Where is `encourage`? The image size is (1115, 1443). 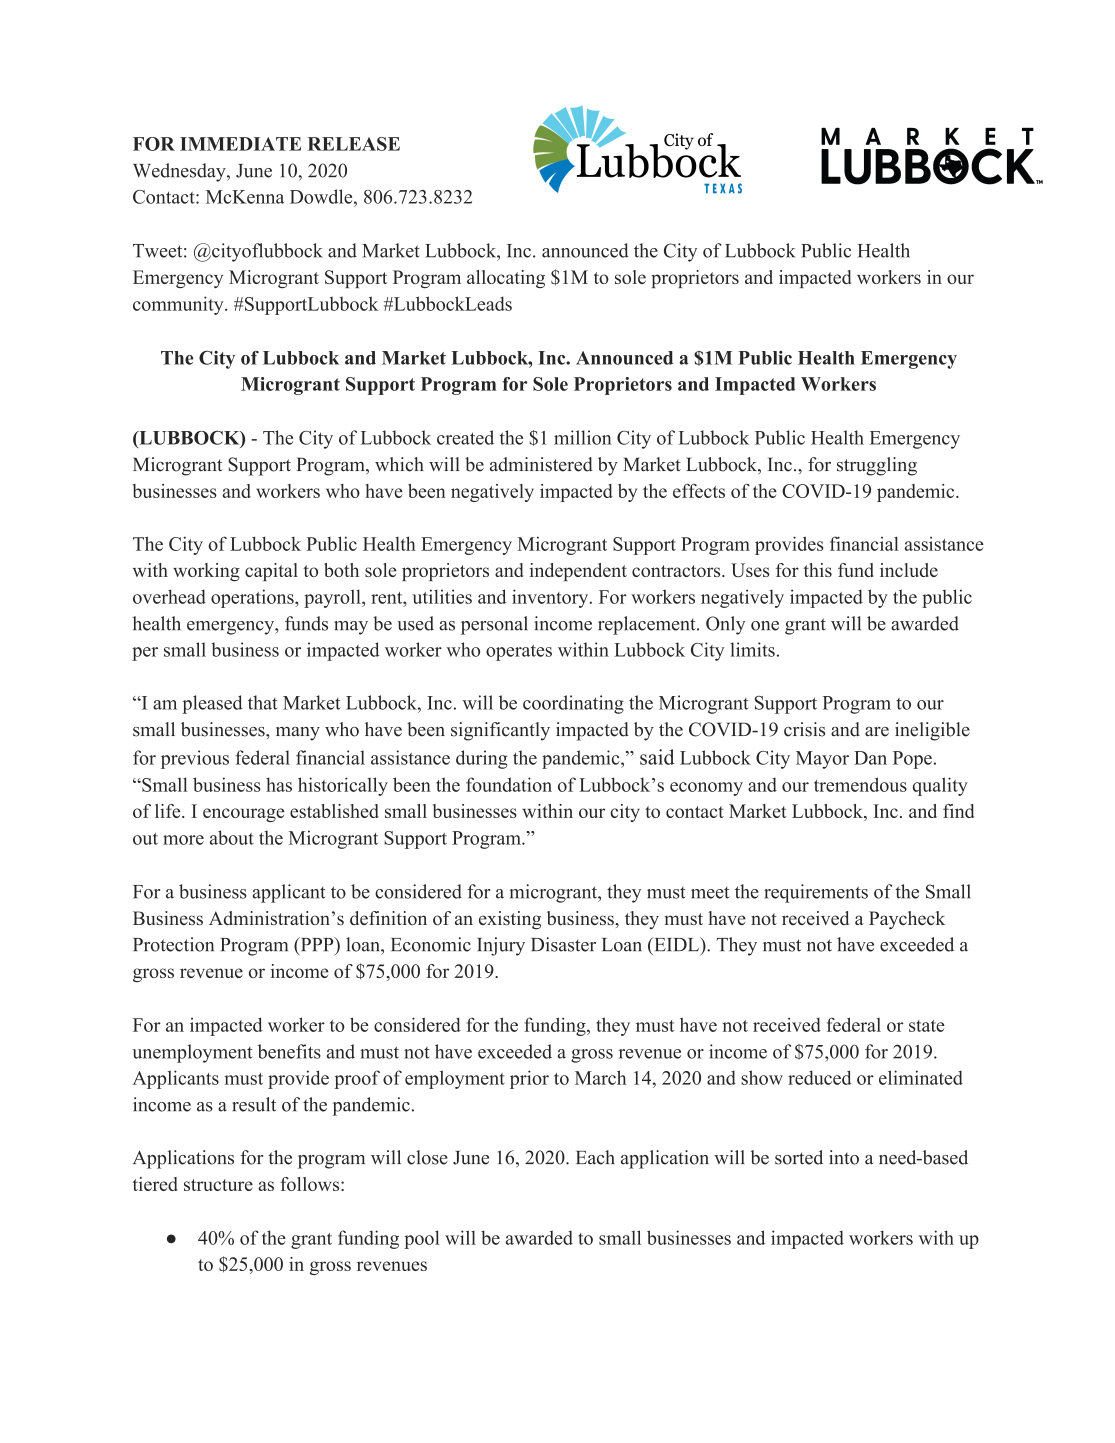
encourage is located at coordinates (244, 815).
